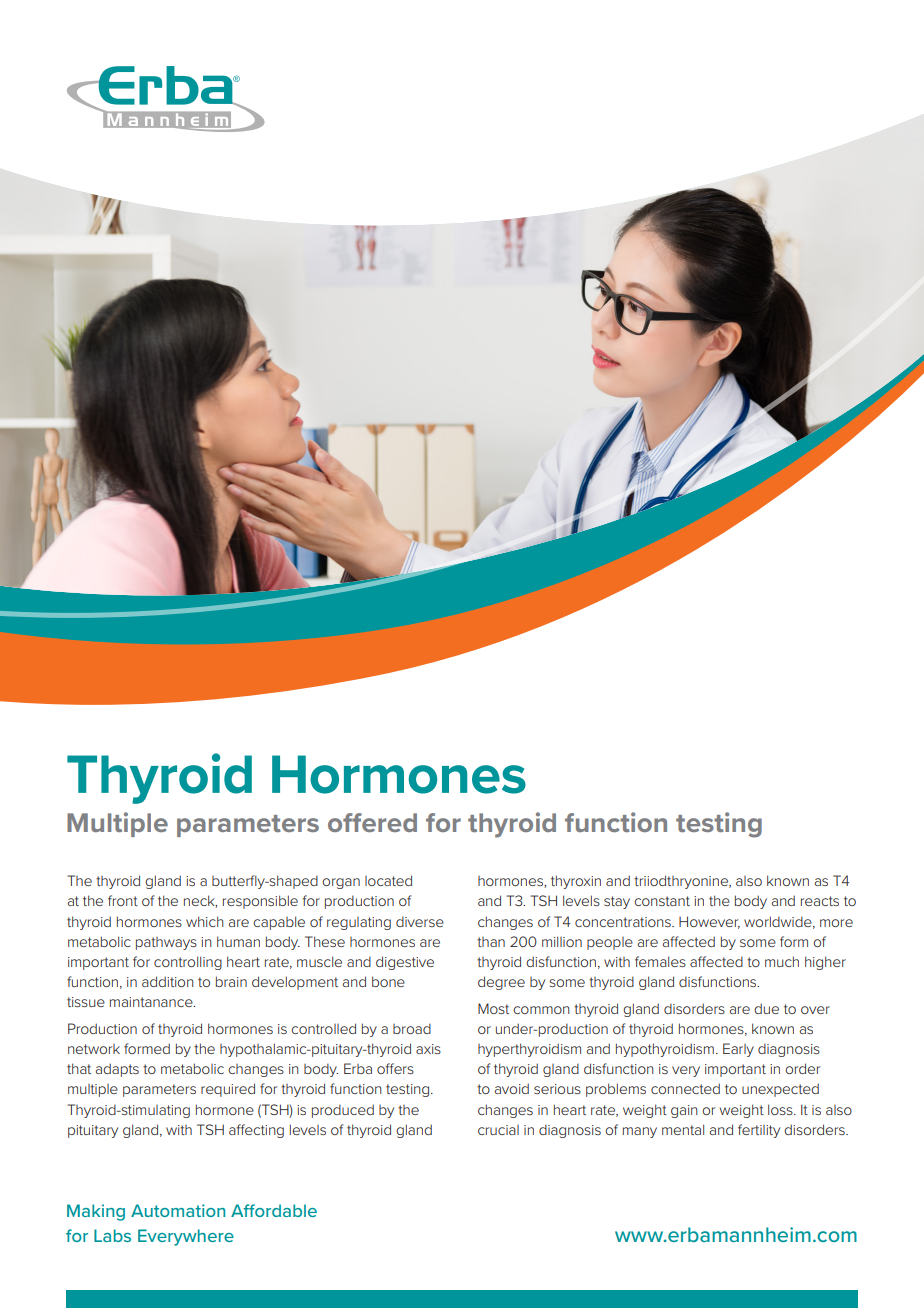  I want to click on Early, so click(738, 1050).
